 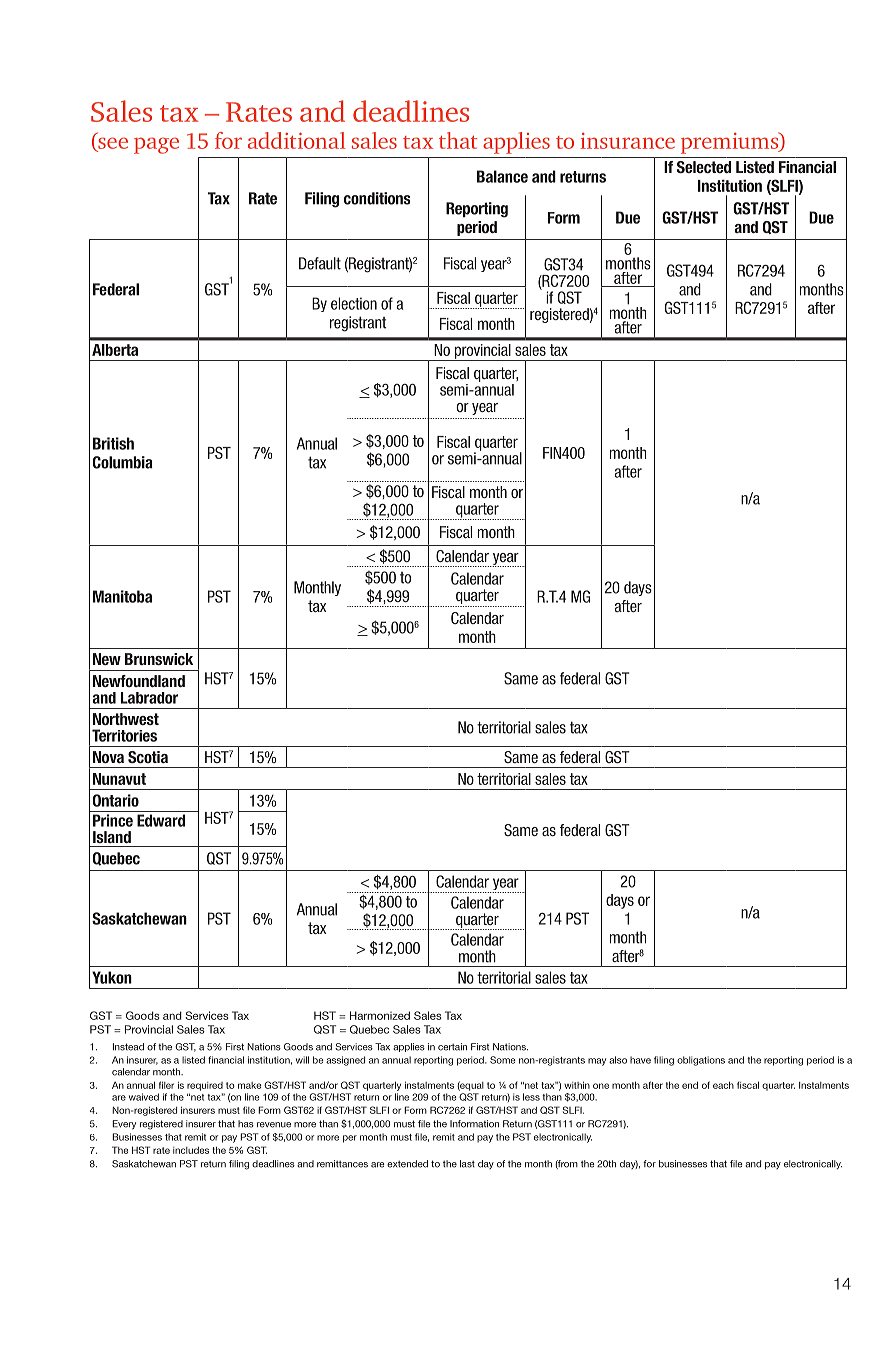 I want to click on Harmonized, so click(x=380, y=1015).
